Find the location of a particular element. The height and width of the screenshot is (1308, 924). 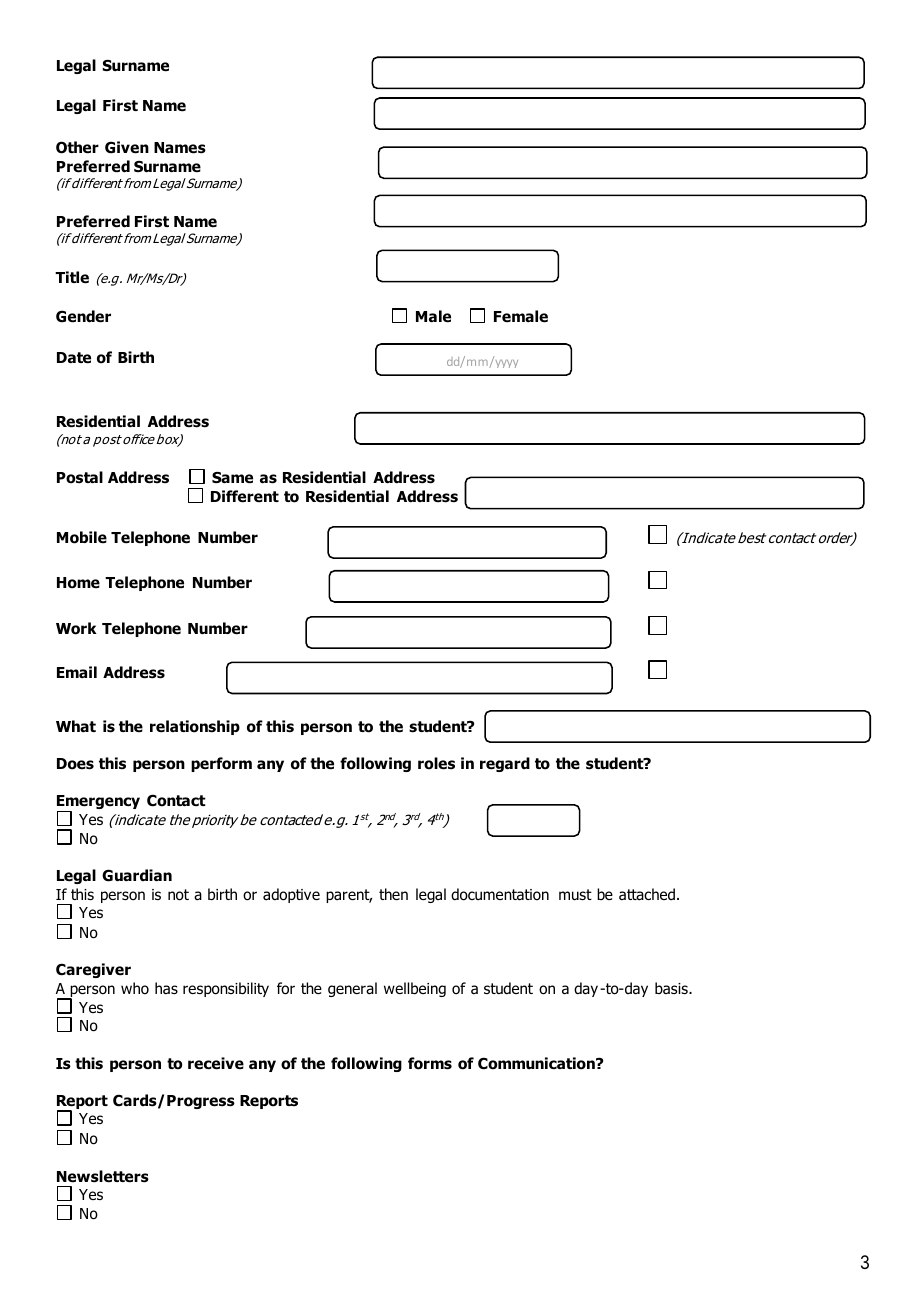

Email is located at coordinates (77, 672).
